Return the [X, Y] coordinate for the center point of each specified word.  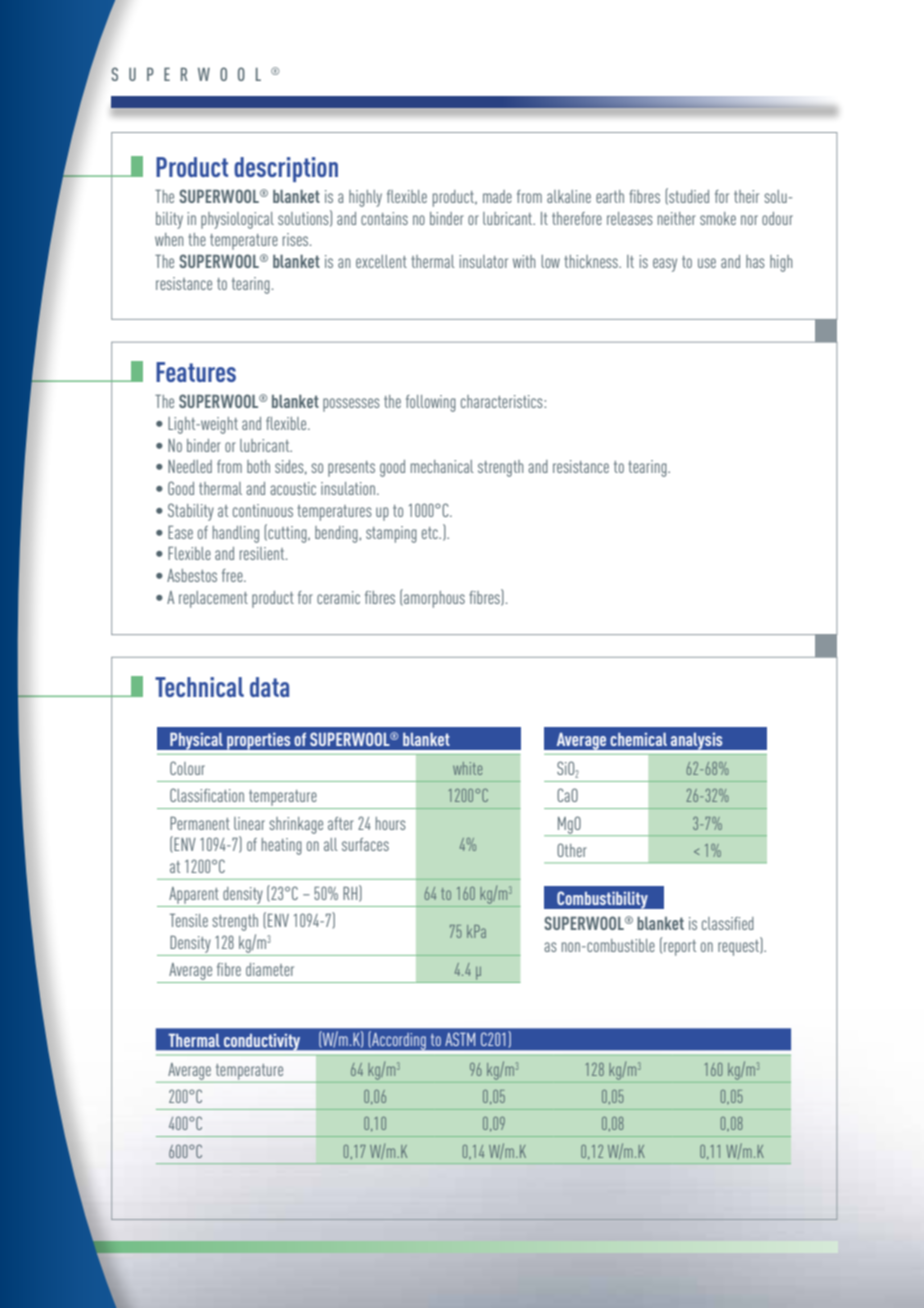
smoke [718, 218]
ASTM [460, 1039]
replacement [213, 599]
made [497, 196]
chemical [638, 739]
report [680, 948]
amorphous [433, 598]
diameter [270, 969]
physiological [237, 220]
